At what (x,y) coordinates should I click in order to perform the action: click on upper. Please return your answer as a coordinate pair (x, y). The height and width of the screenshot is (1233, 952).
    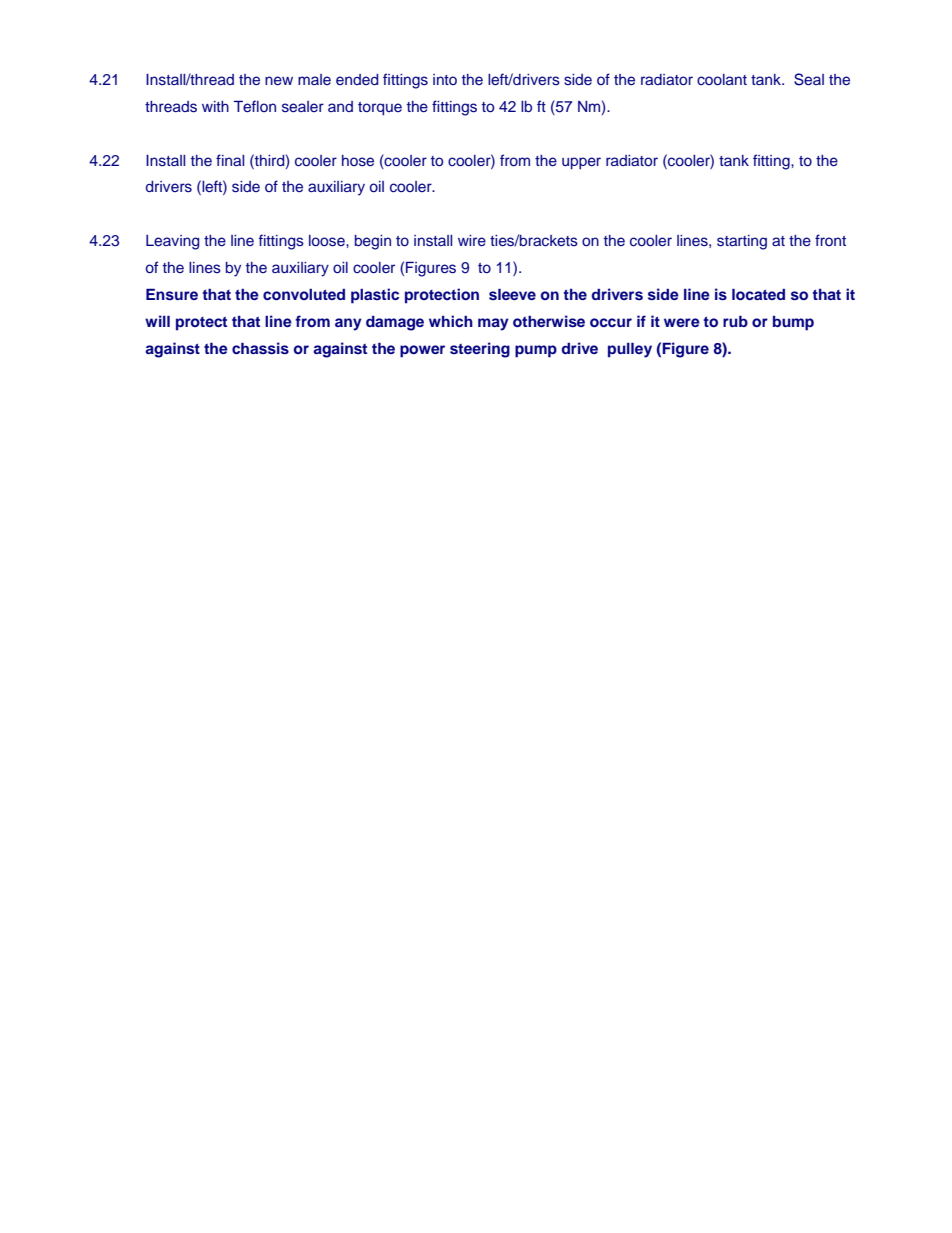
    Looking at the image, I should click on (581, 163).
